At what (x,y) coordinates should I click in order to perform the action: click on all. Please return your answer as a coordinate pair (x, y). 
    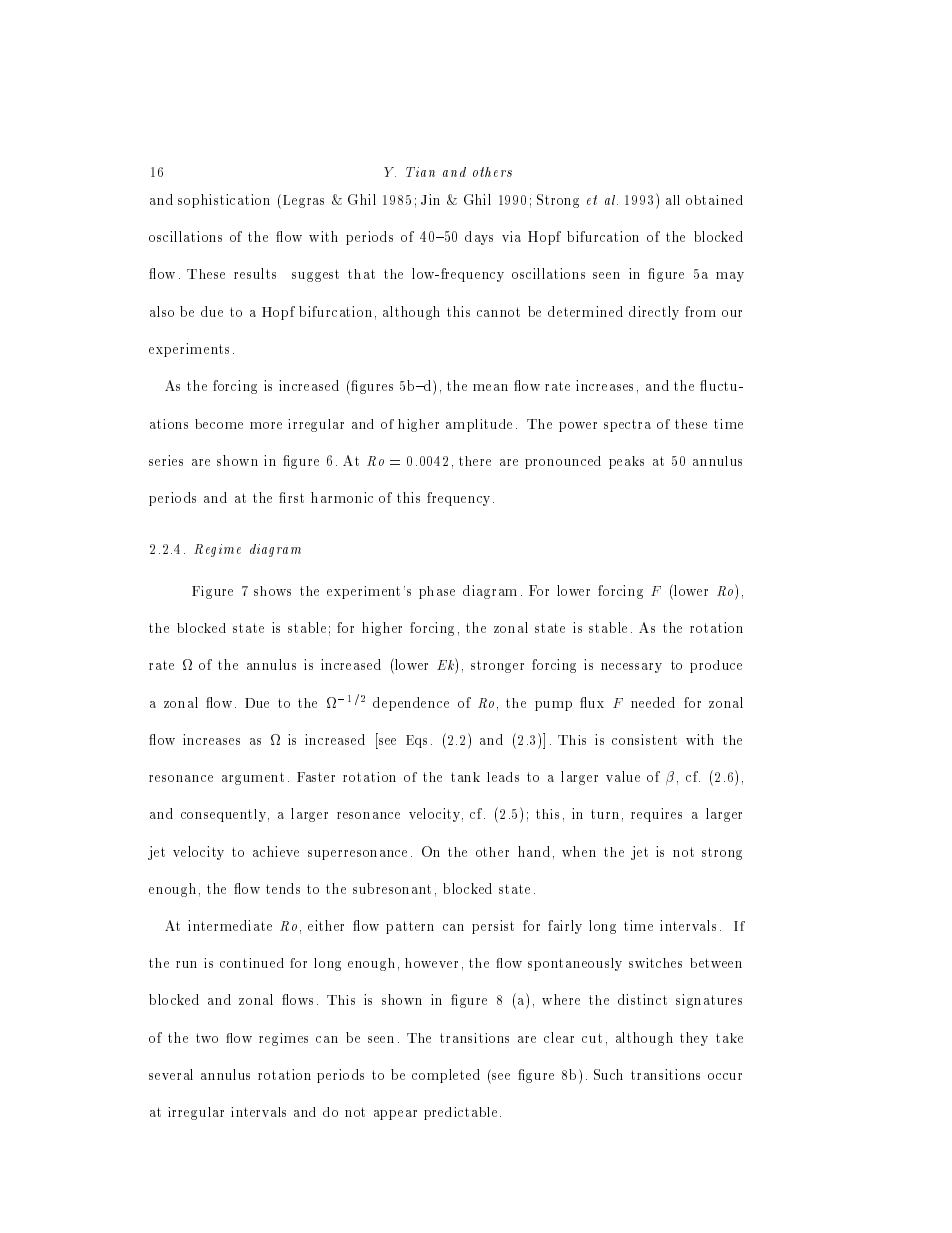
    Looking at the image, I should click on (673, 200).
